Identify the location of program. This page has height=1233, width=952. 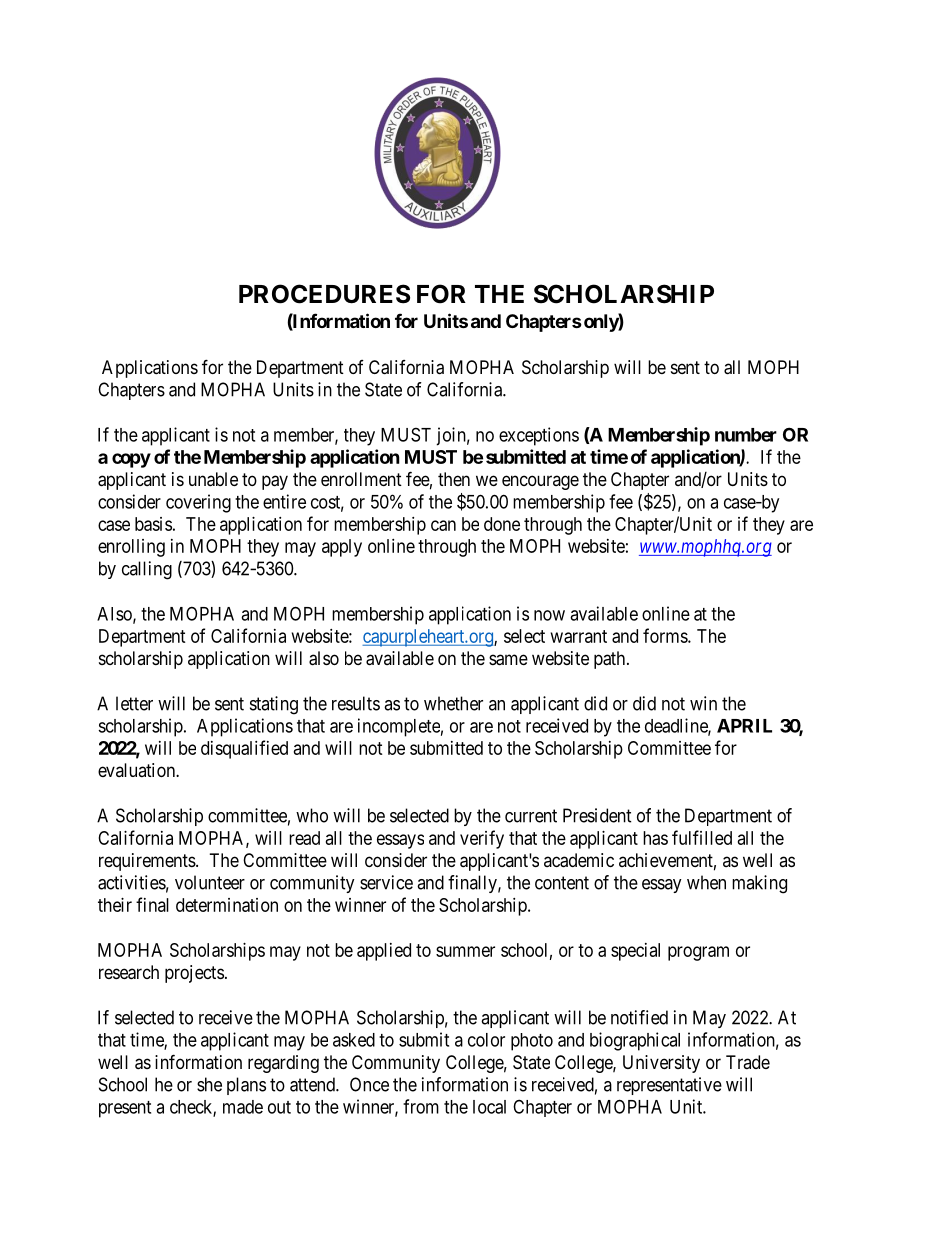
(698, 953).
